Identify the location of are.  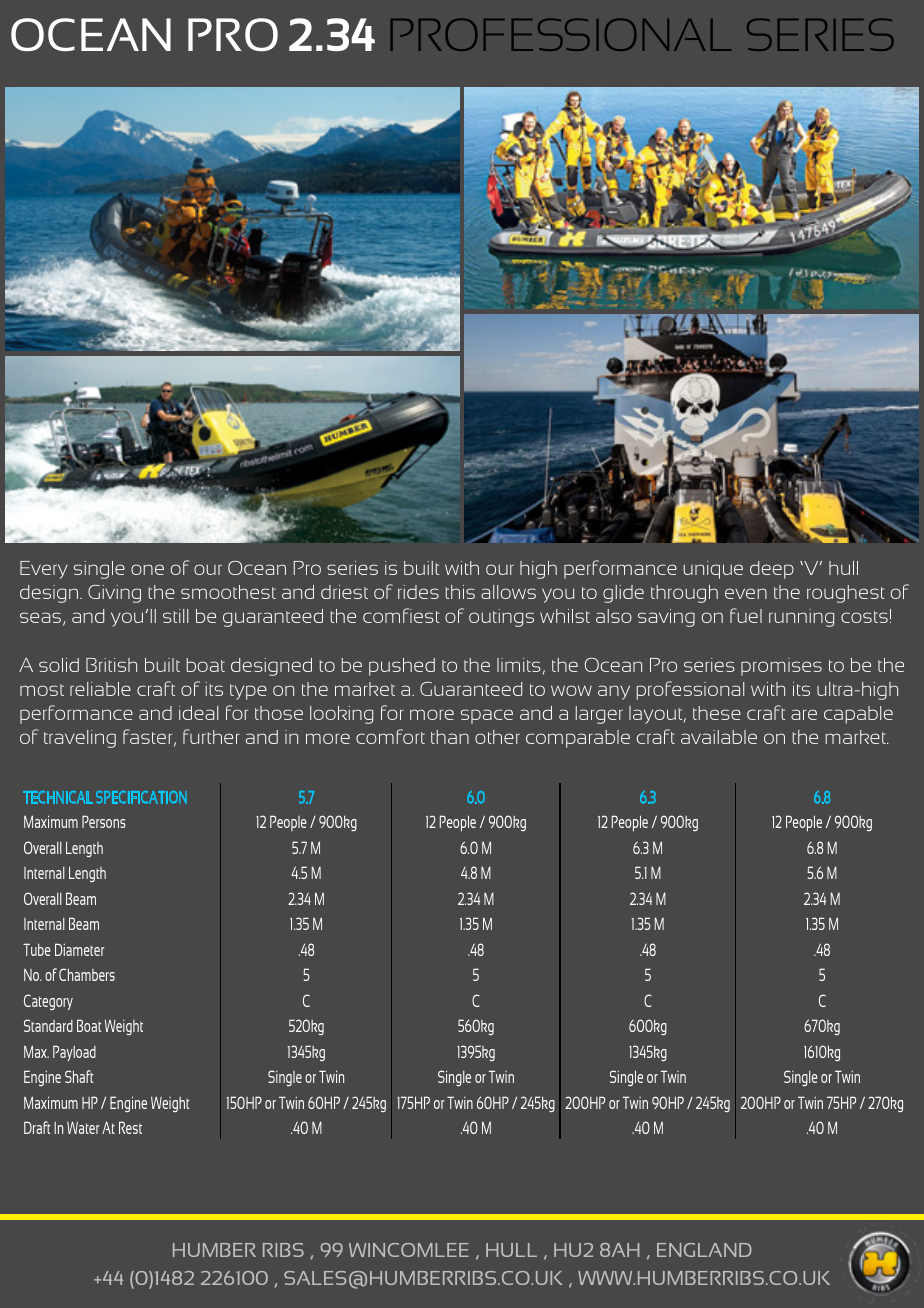
(804, 714).
